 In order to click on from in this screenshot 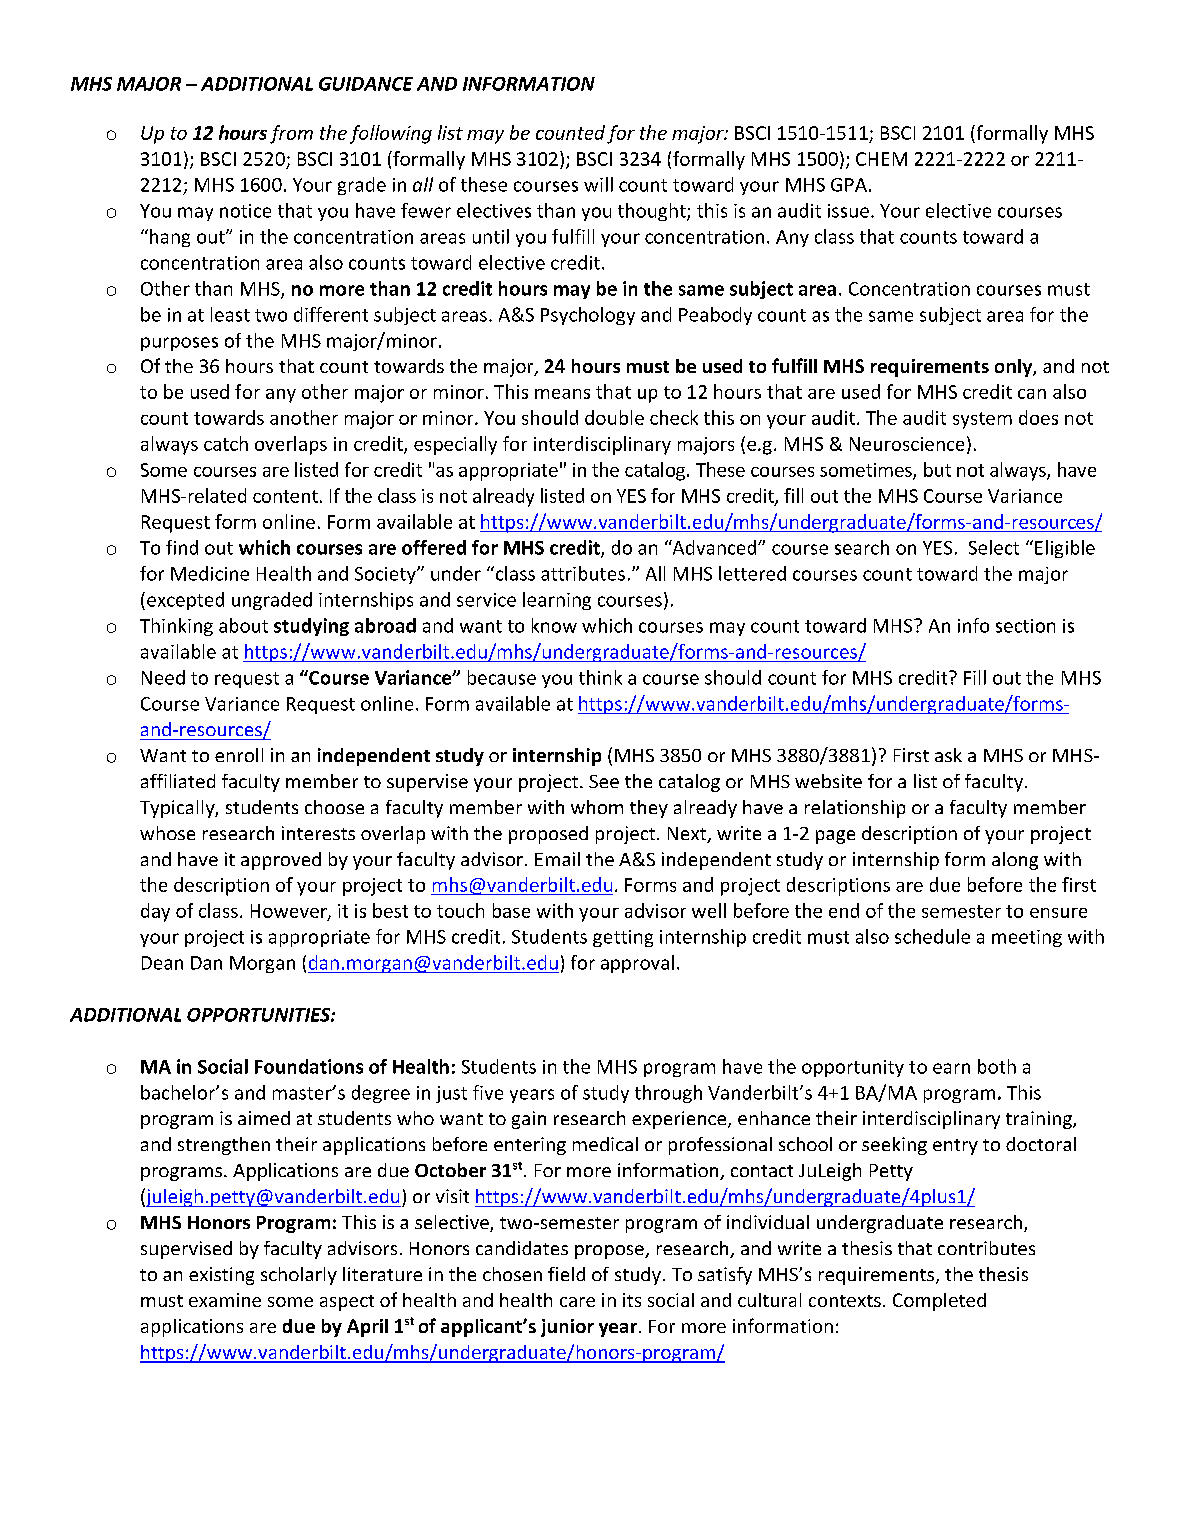, I will do `click(291, 134)`.
